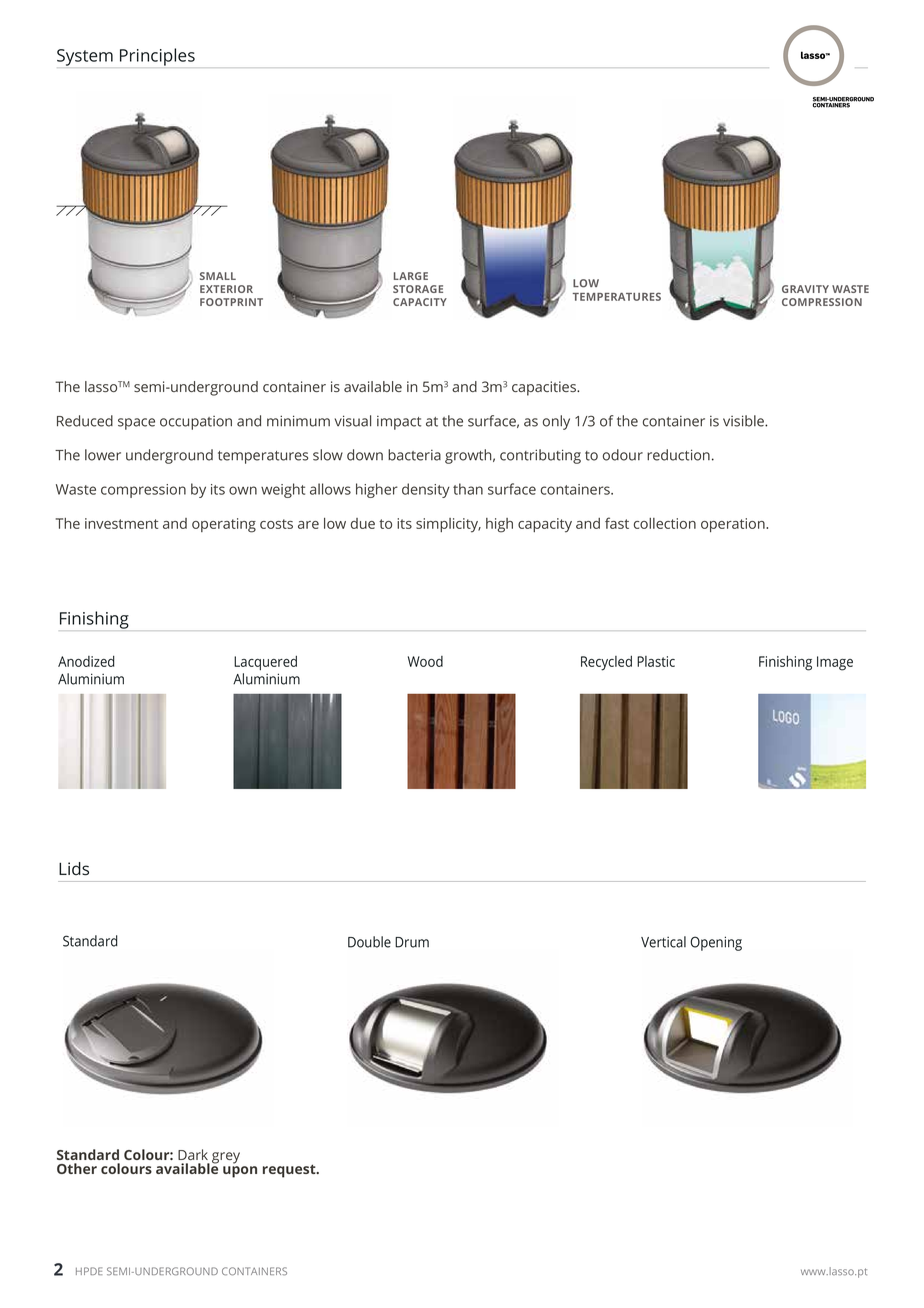  What do you see at coordinates (448, 525) in the document?
I see `simplicity` at bounding box center [448, 525].
